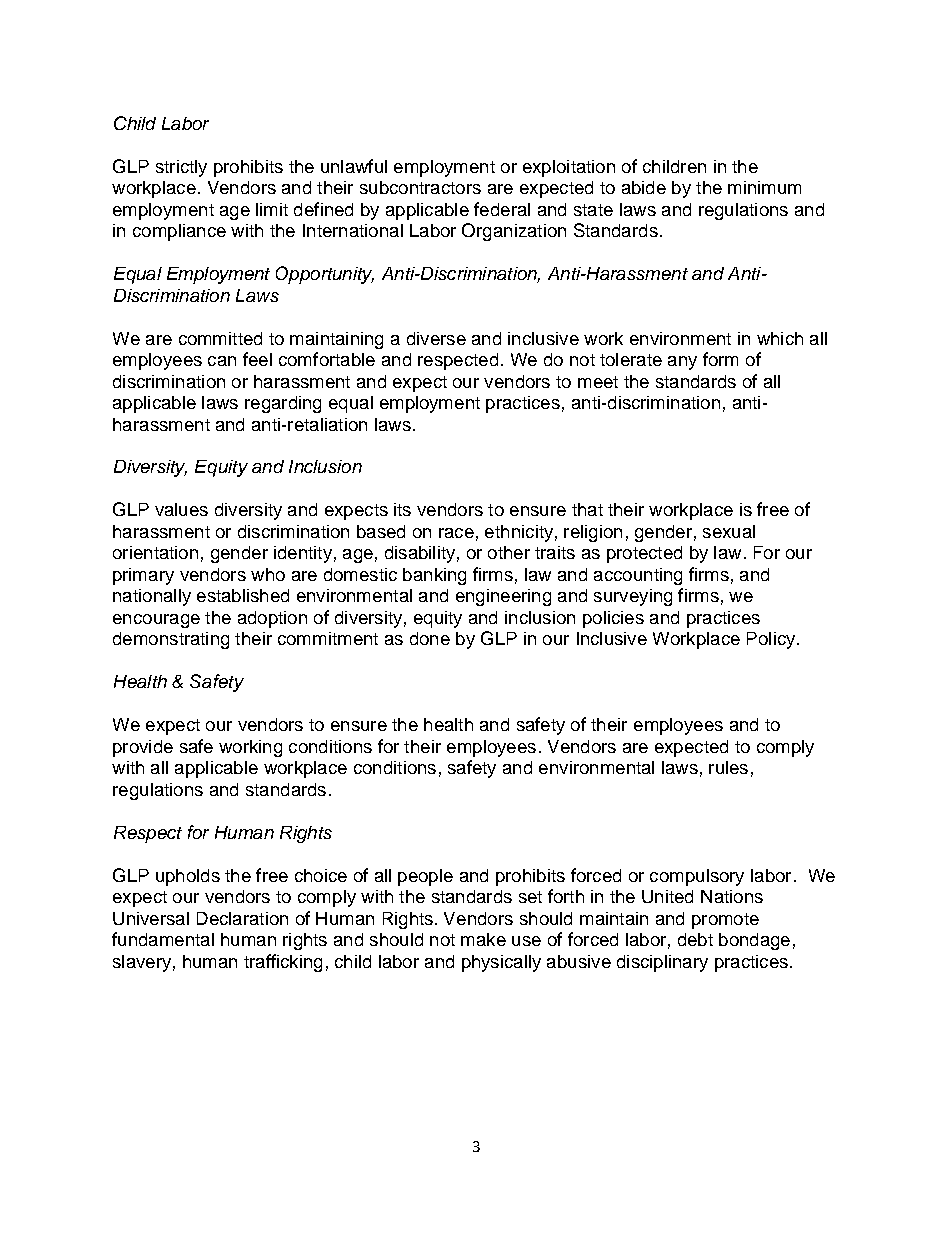 This screenshot has width=952, height=1233. I want to click on make, so click(483, 939).
